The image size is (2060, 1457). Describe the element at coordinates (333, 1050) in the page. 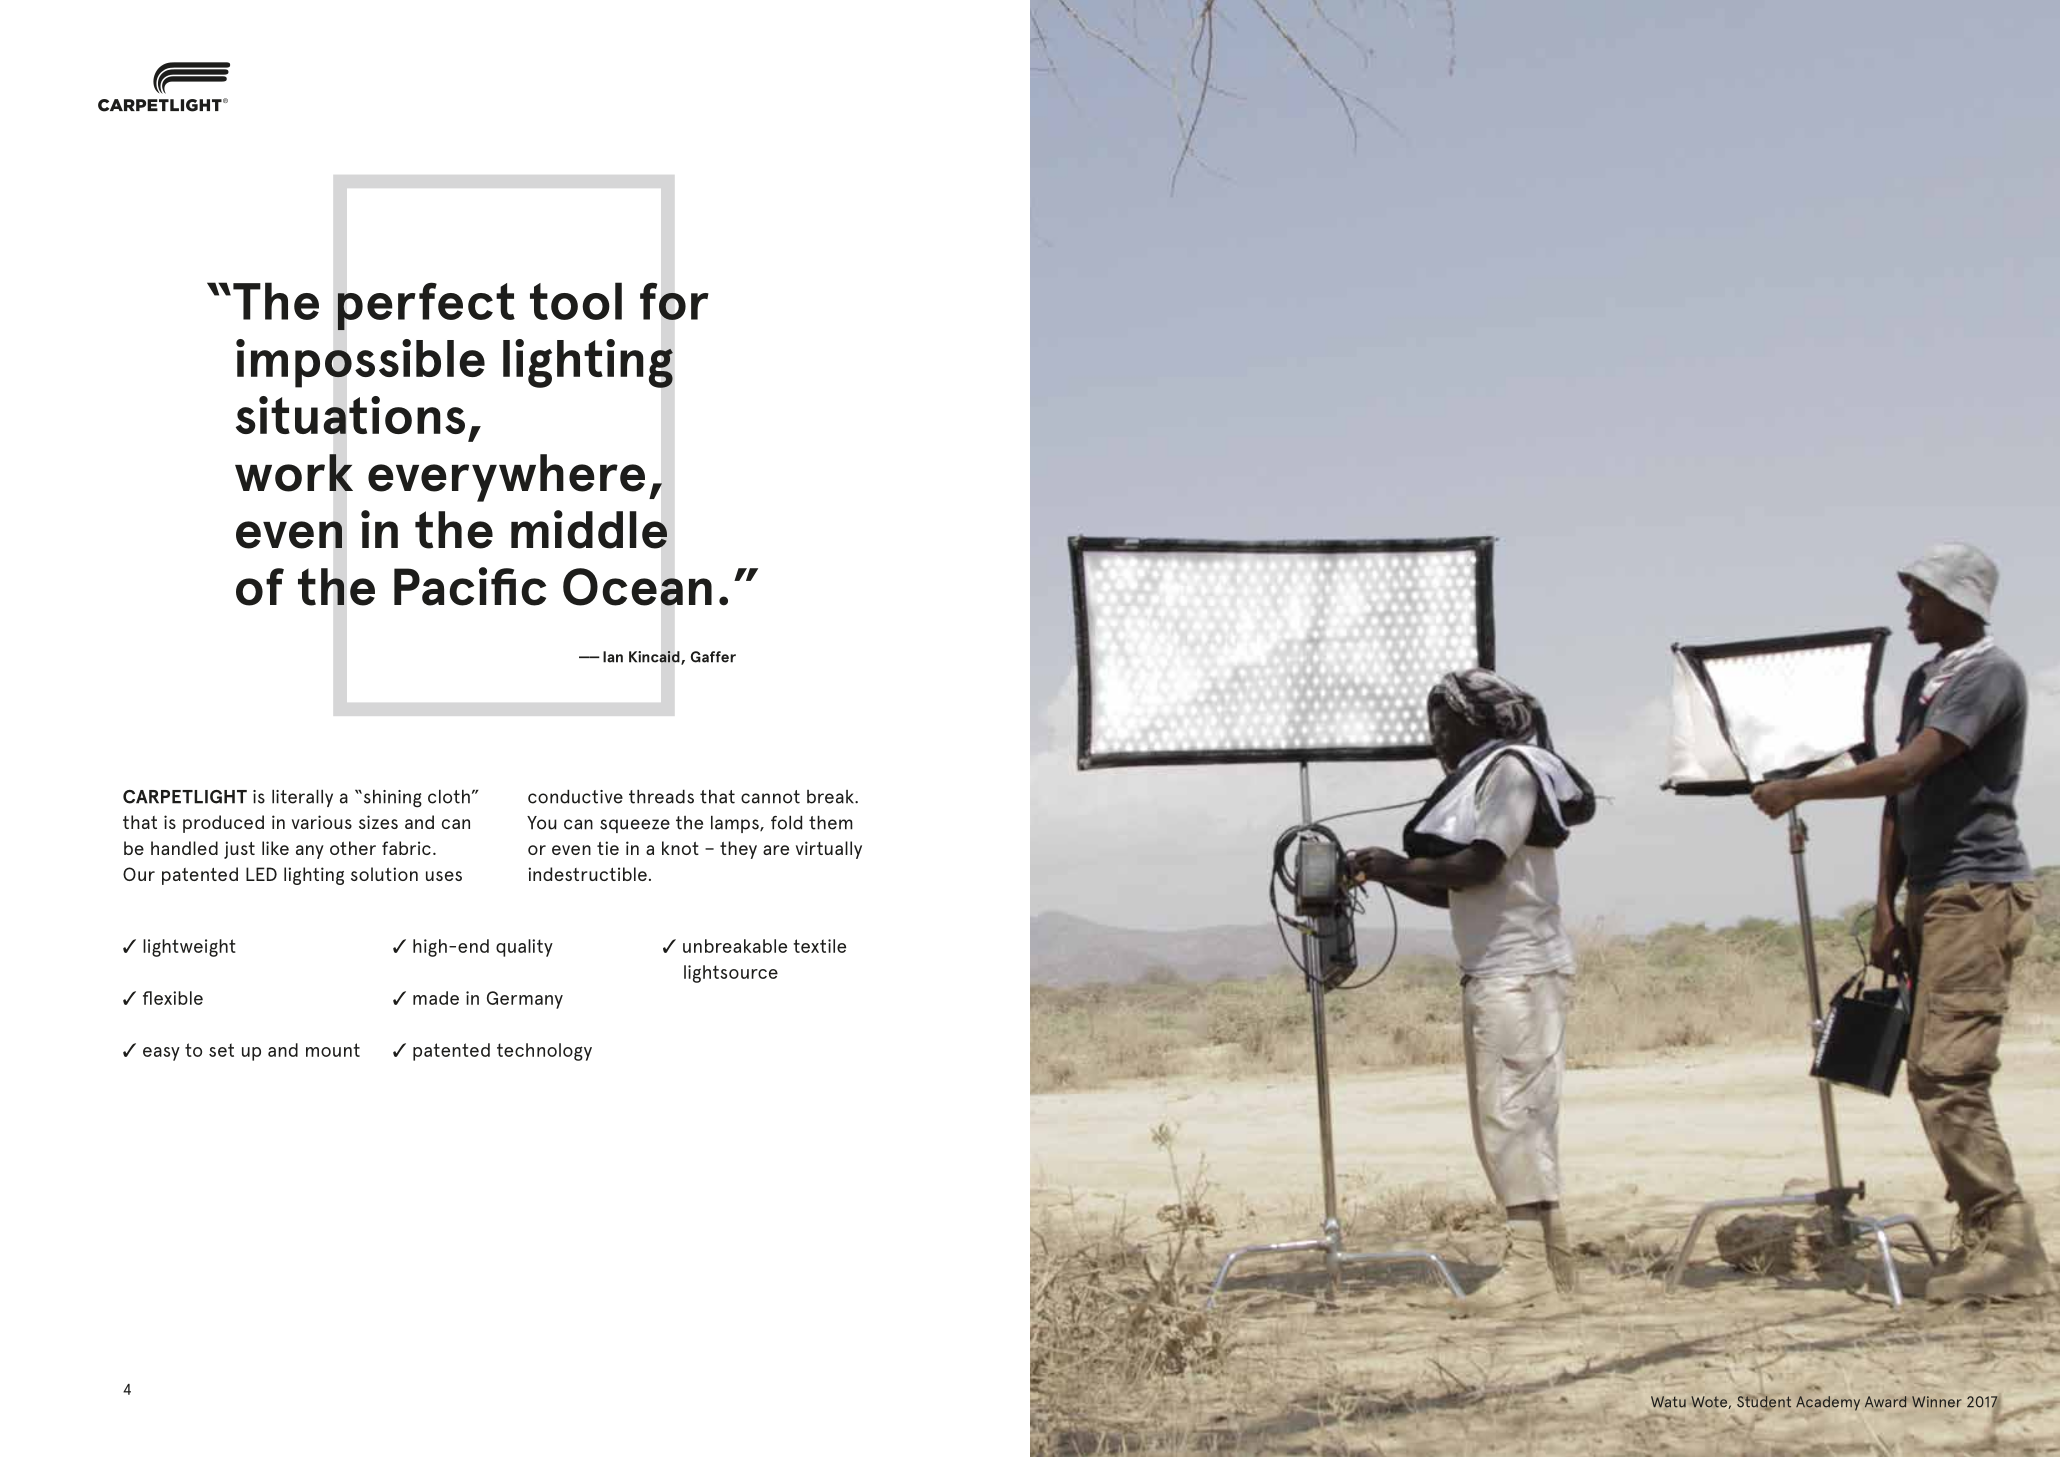

I see `mount` at that location.
